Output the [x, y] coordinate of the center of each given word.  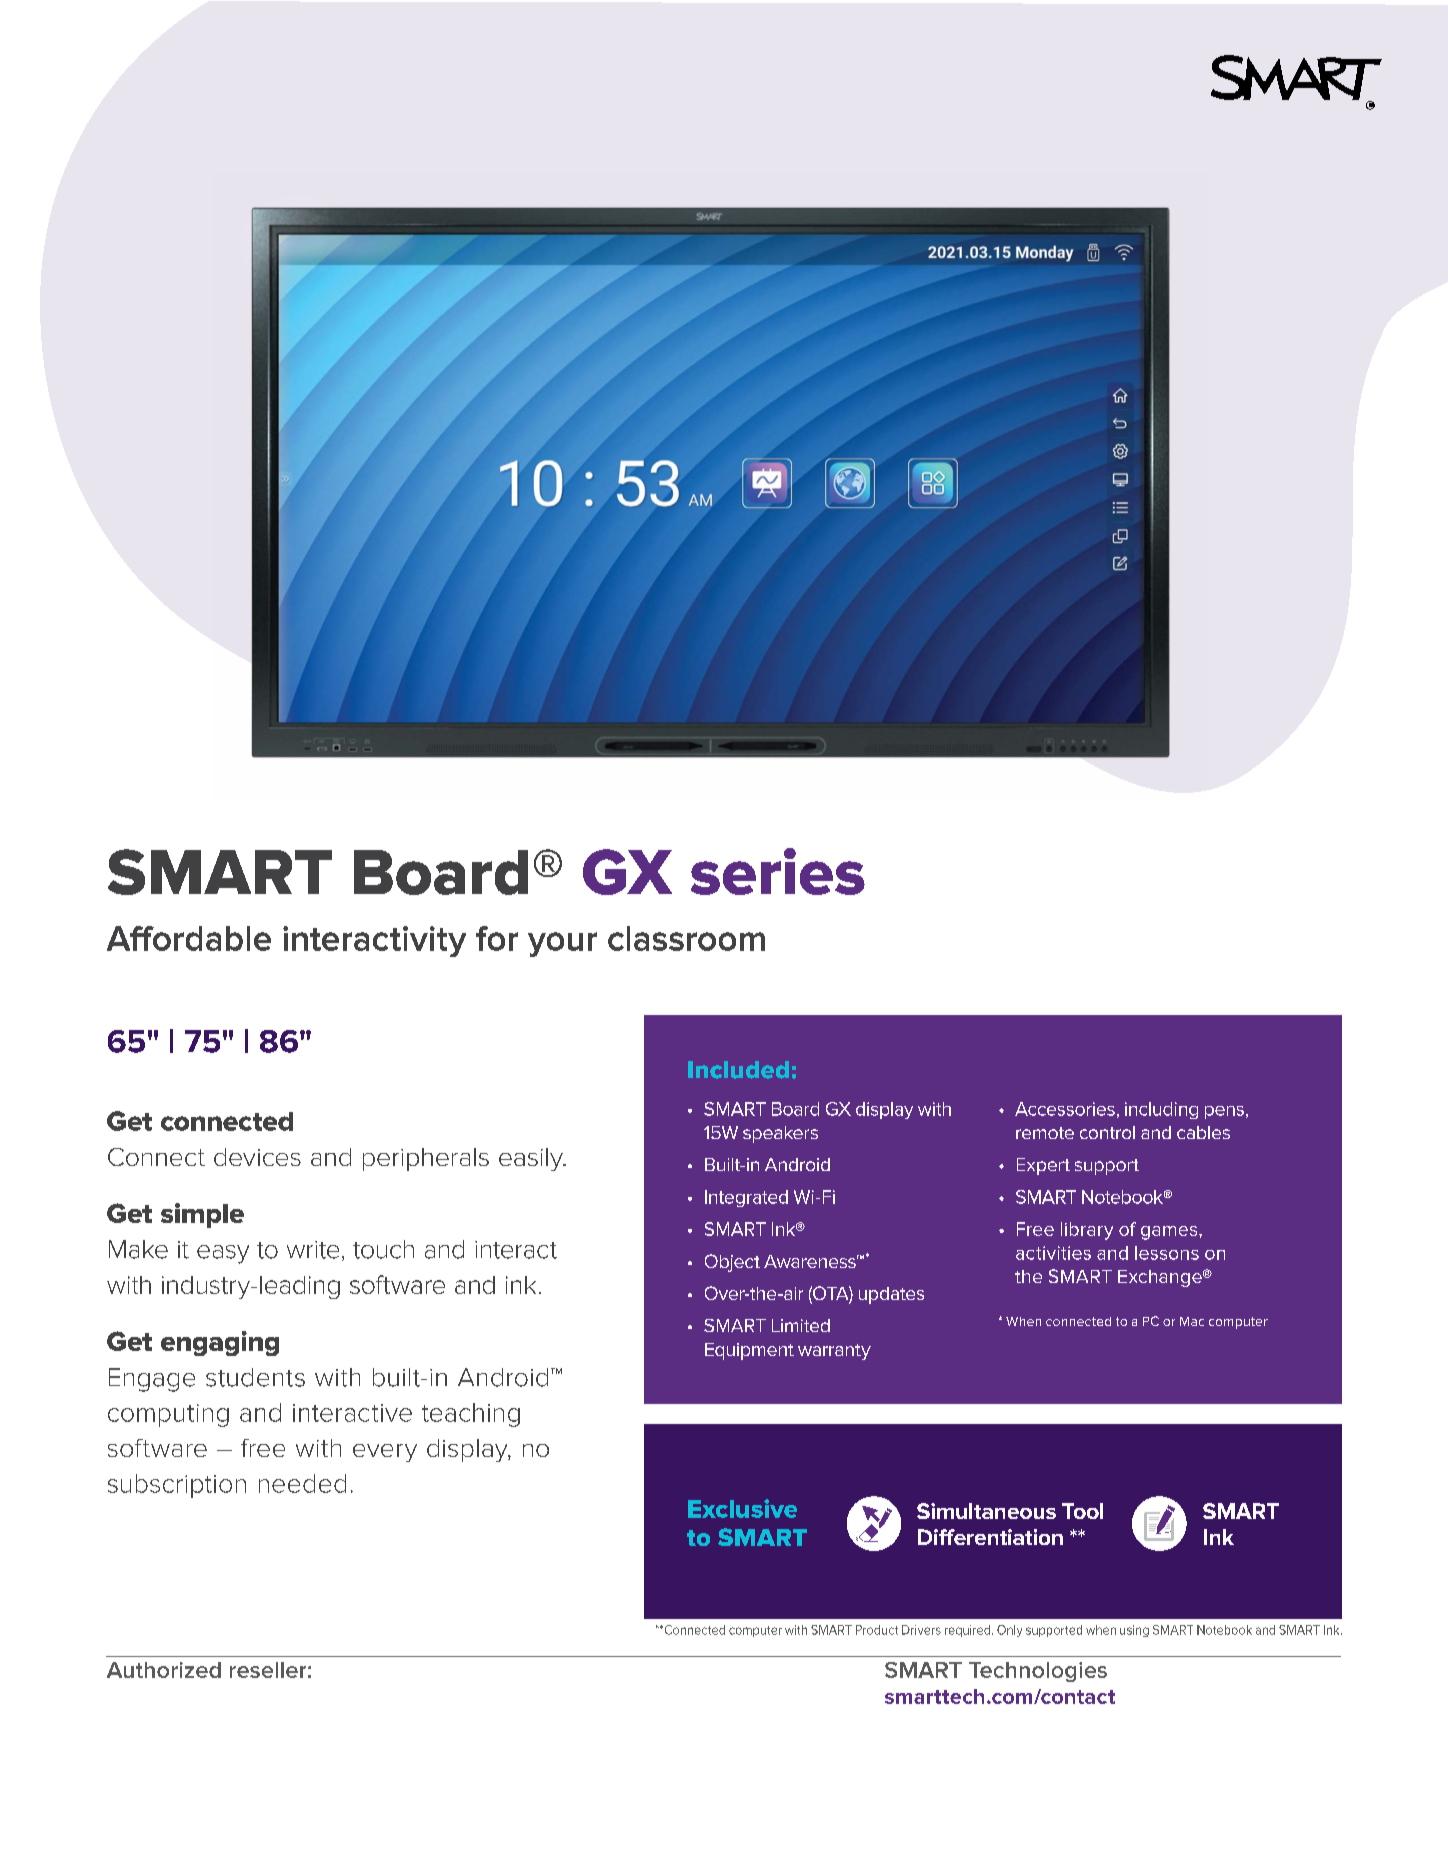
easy [223, 1254]
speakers [780, 1134]
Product [877, 1630]
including [1161, 1110]
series [778, 871]
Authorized [164, 1670]
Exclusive [742, 1508]
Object [732, 1263]
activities [1053, 1253]
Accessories [1065, 1109]
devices [257, 1157]
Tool [1082, 1511]
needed [302, 1483]
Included [738, 1070]
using [1134, 1631]
